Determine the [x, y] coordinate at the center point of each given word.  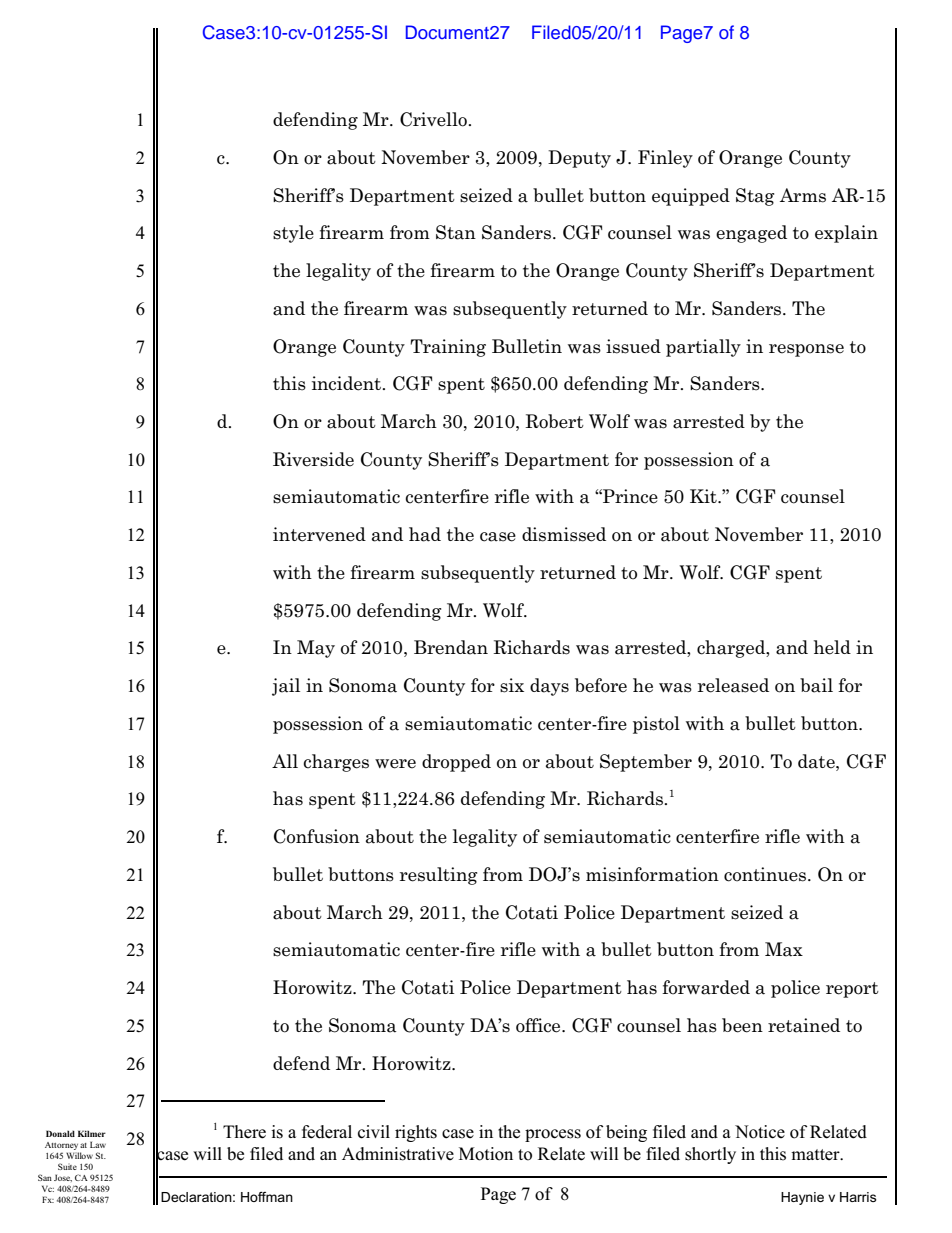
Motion [486, 1154]
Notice [760, 1132]
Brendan [451, 647]
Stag [755, 197]
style [293, 234]
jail [286, 687]
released [733, 685]
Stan [456, 232]
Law [98, 1144]
